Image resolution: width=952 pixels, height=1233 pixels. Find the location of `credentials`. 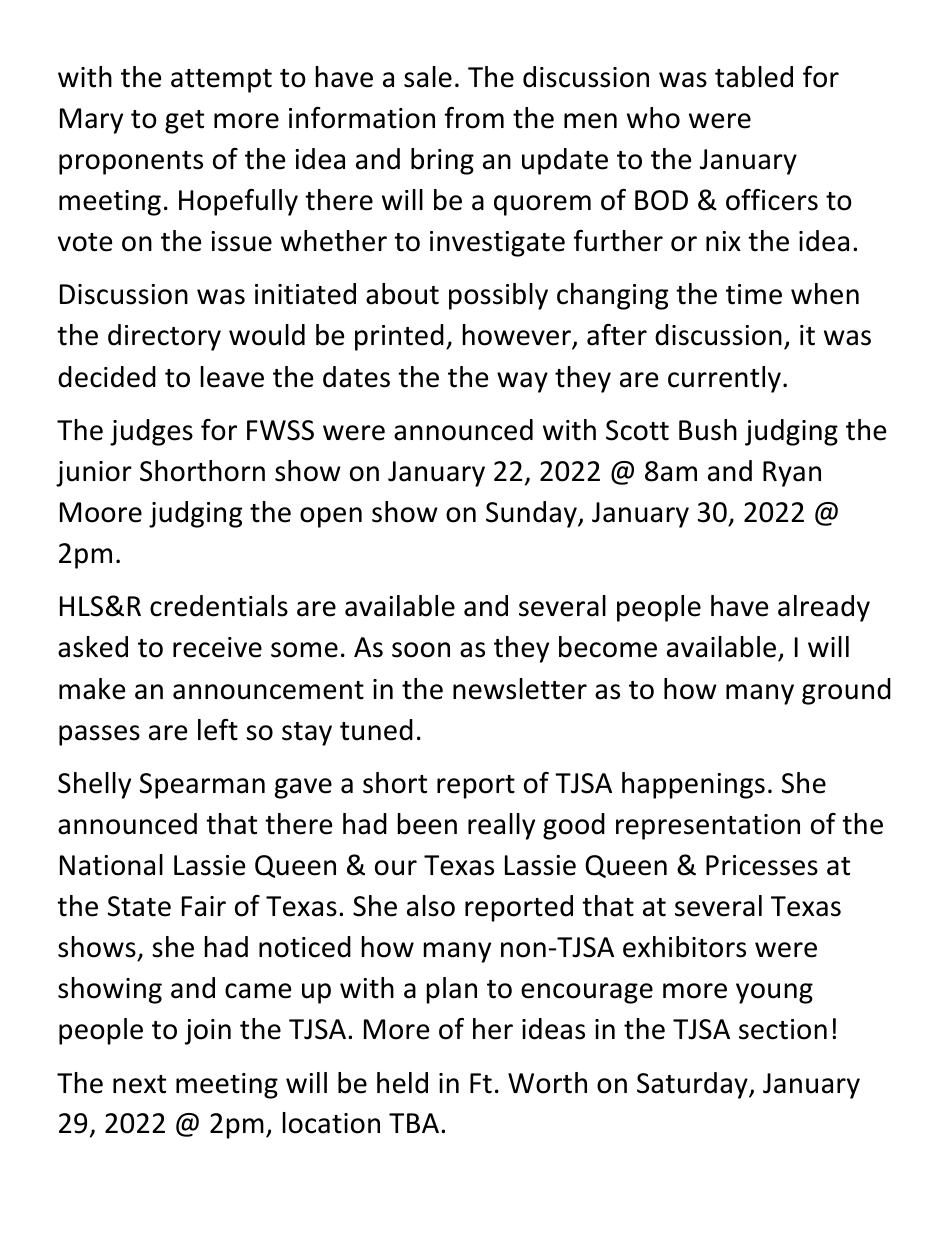

credentials is located at coordinates (219, 606).
